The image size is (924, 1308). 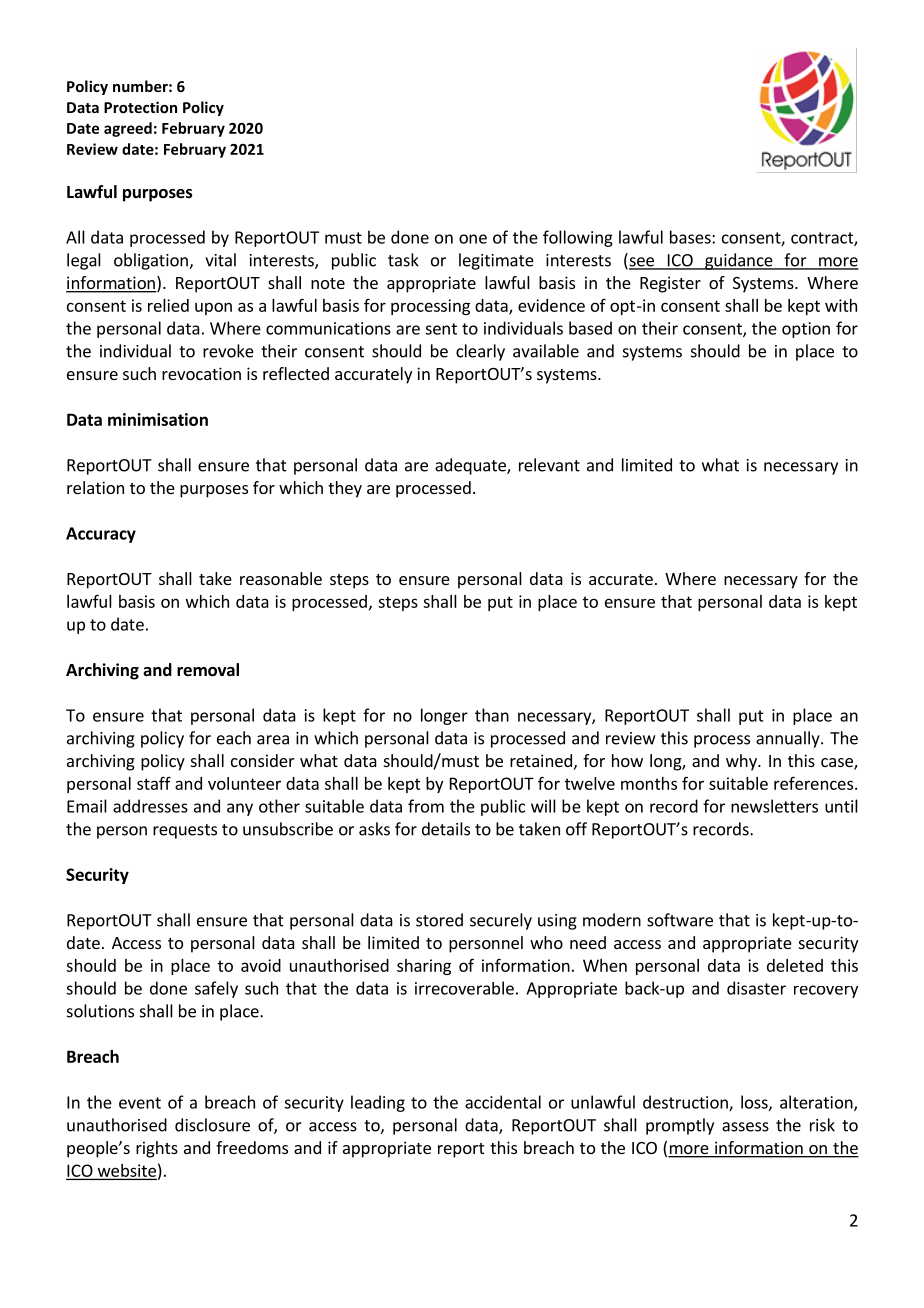 I want to click on relied, so click(x=168, y=305).
